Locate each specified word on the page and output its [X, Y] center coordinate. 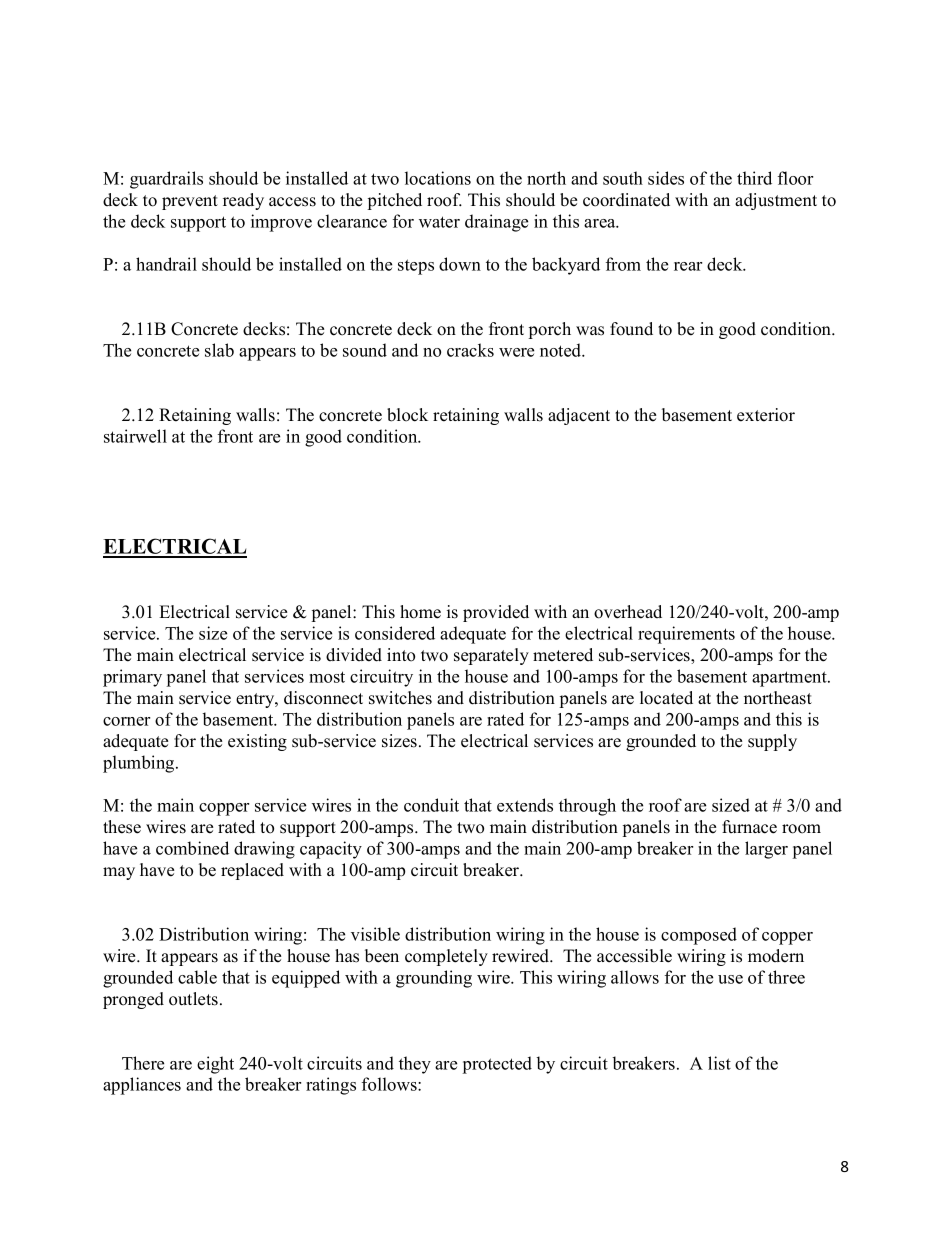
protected [497, 1065]
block [407, 415]
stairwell [135, 436]
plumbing [140, 764]
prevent [190, 202]
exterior [766, 415]
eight [215, 1065]
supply [772, 742]
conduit [431, 805]
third [754, 178]
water [439, 222]
